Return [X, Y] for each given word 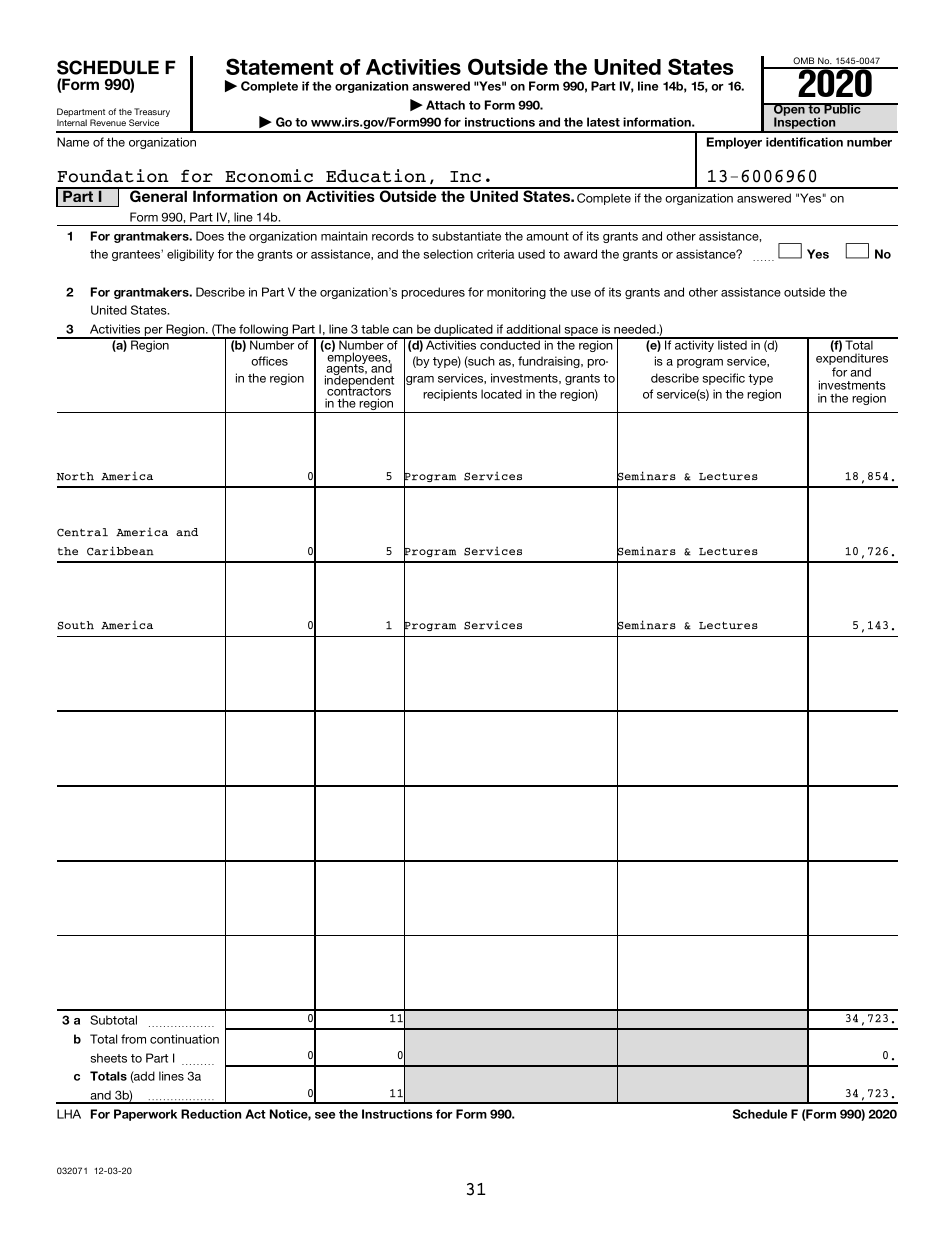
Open [789, 111]
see [325, 1115]
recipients [450, 395]
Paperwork [145, 1115]
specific [724, 379]
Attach [445, 105]
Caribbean [120, 551]
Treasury [152, 114]
